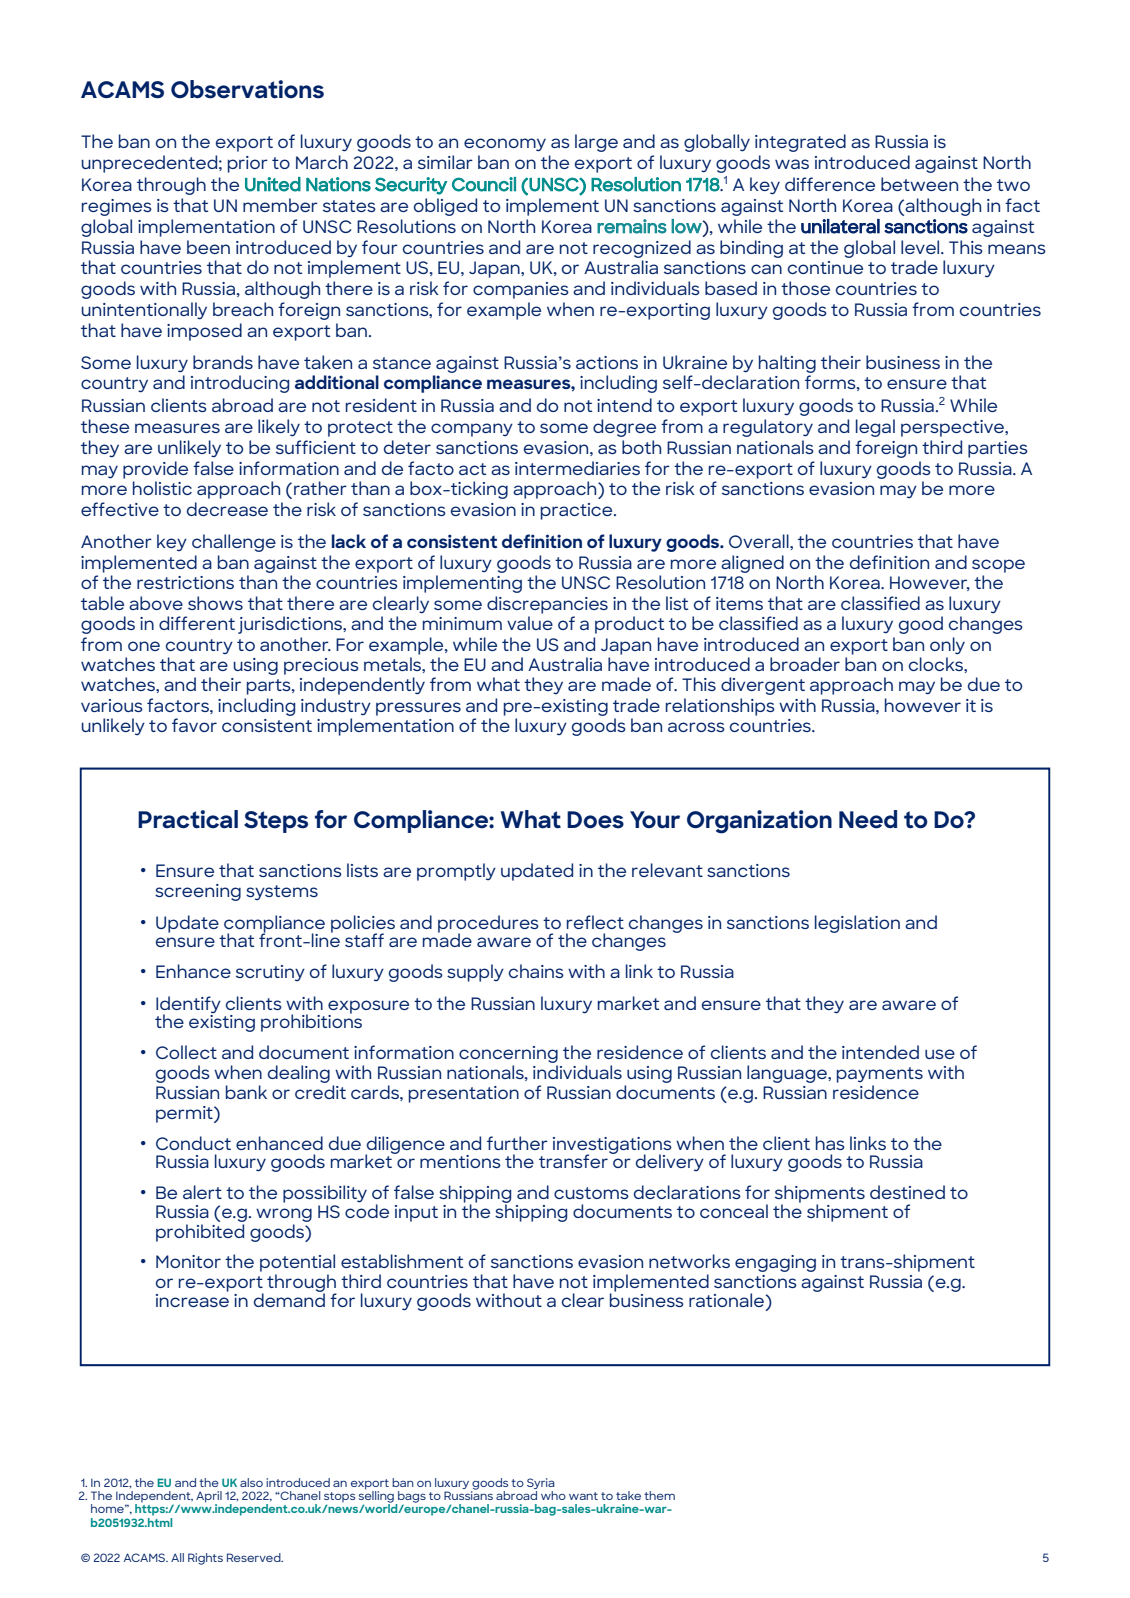 This screenshot has height=1598, width=1130. Describe the element at coordinates (595, 820) in the screenshot. I see `Does` at that location.
